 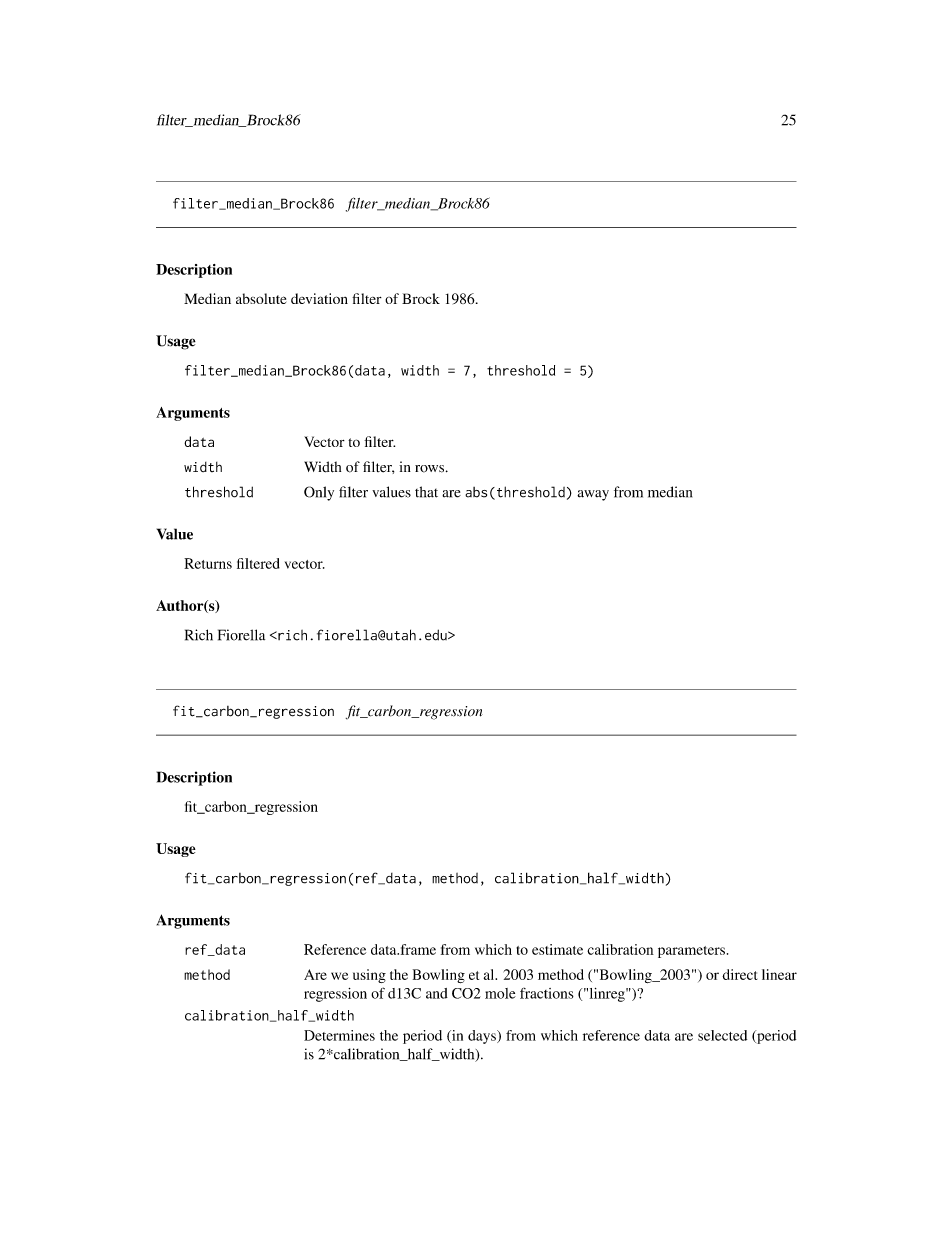 I want to click on Returns, so click(x=208, y=563).
